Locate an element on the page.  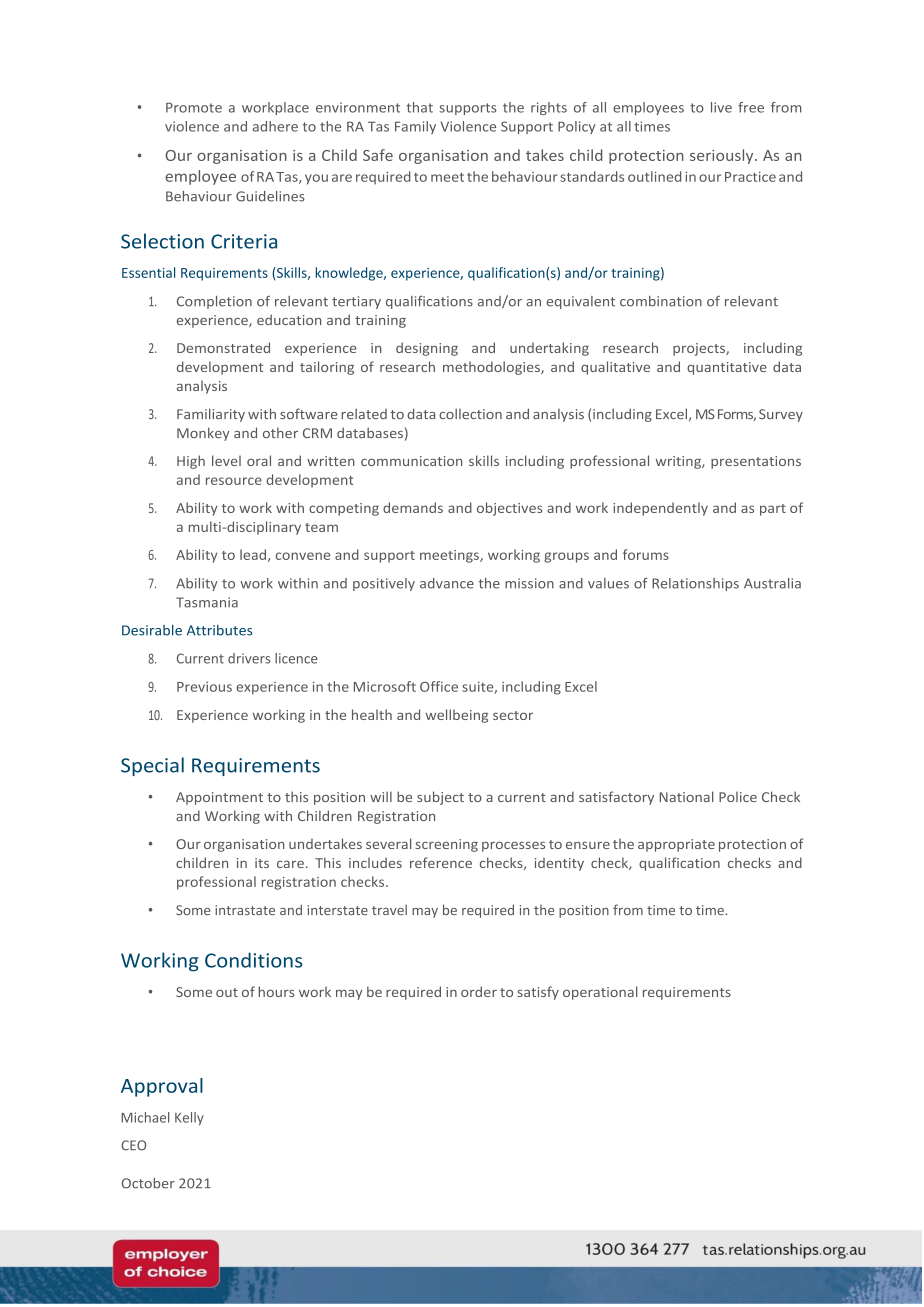
operational is located at coordinates (600, 993).
